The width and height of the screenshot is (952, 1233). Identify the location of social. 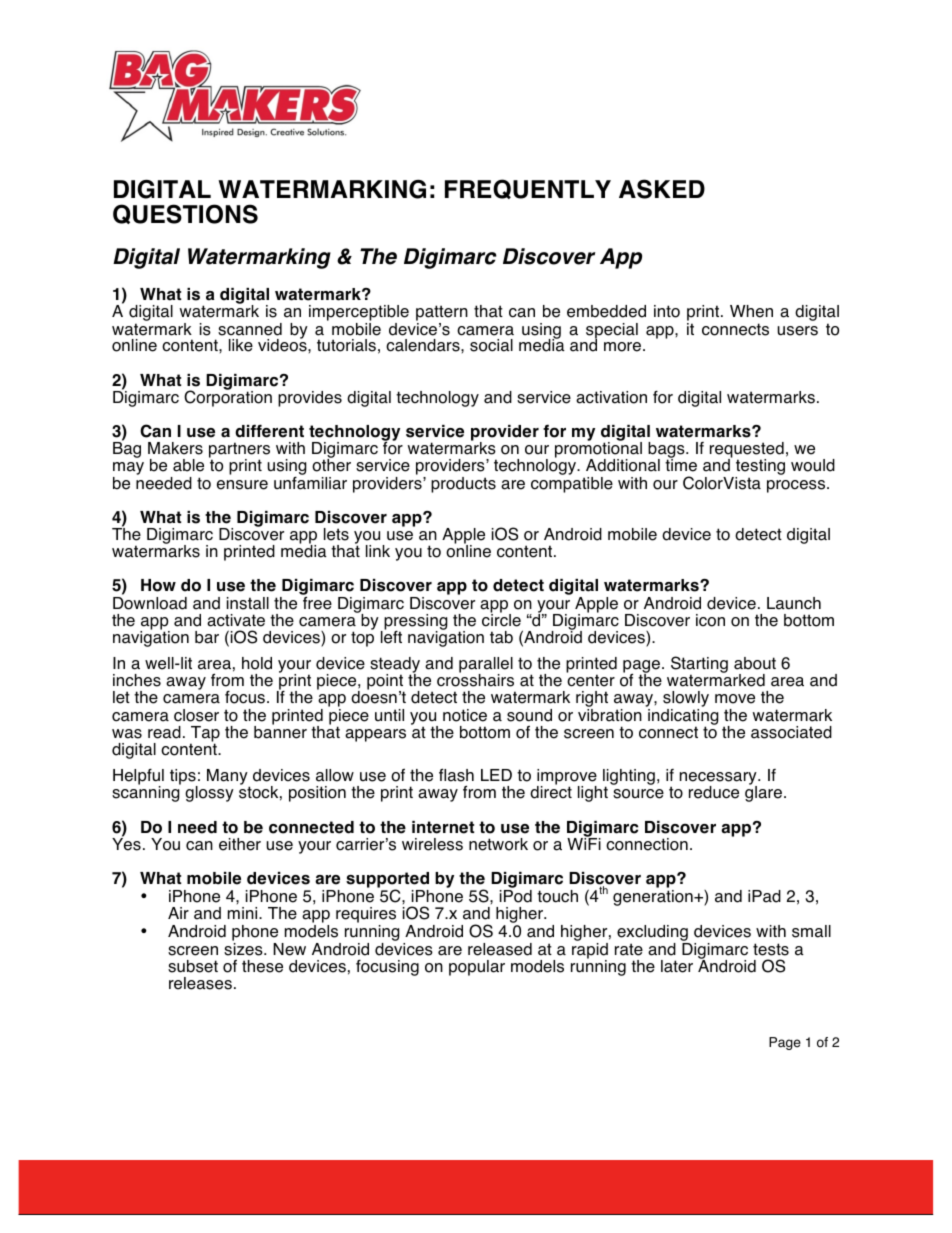
(491, 345).
